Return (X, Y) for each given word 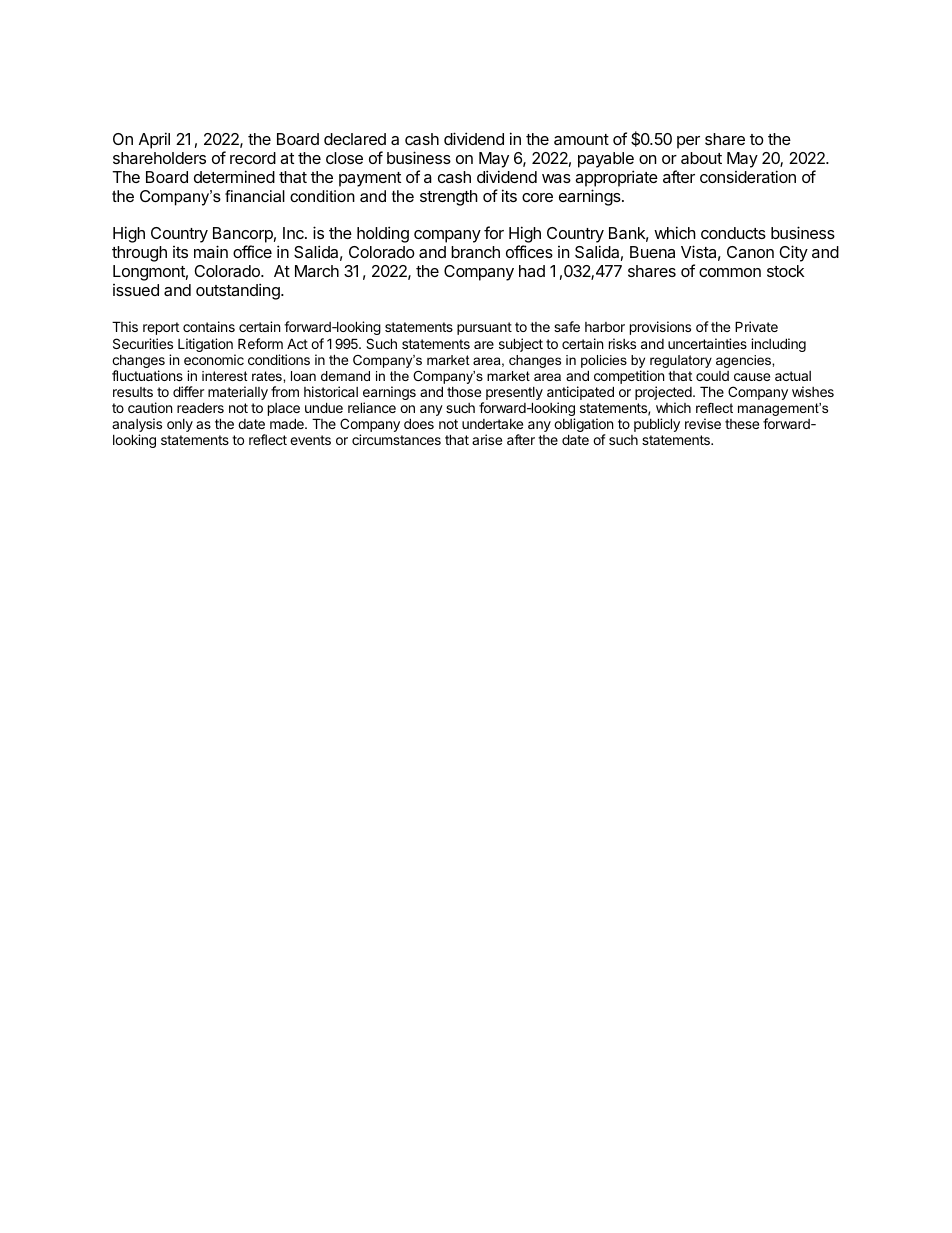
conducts (733, 233)
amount (581, 139)
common (730, 272)
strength (449, 198)
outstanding (239, 291)
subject (521, 345)
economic (214, 359)
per (688, 142)
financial (255, 196)
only (180, 425)
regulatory (681, 361)
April (154, 140)
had (532, 271)
